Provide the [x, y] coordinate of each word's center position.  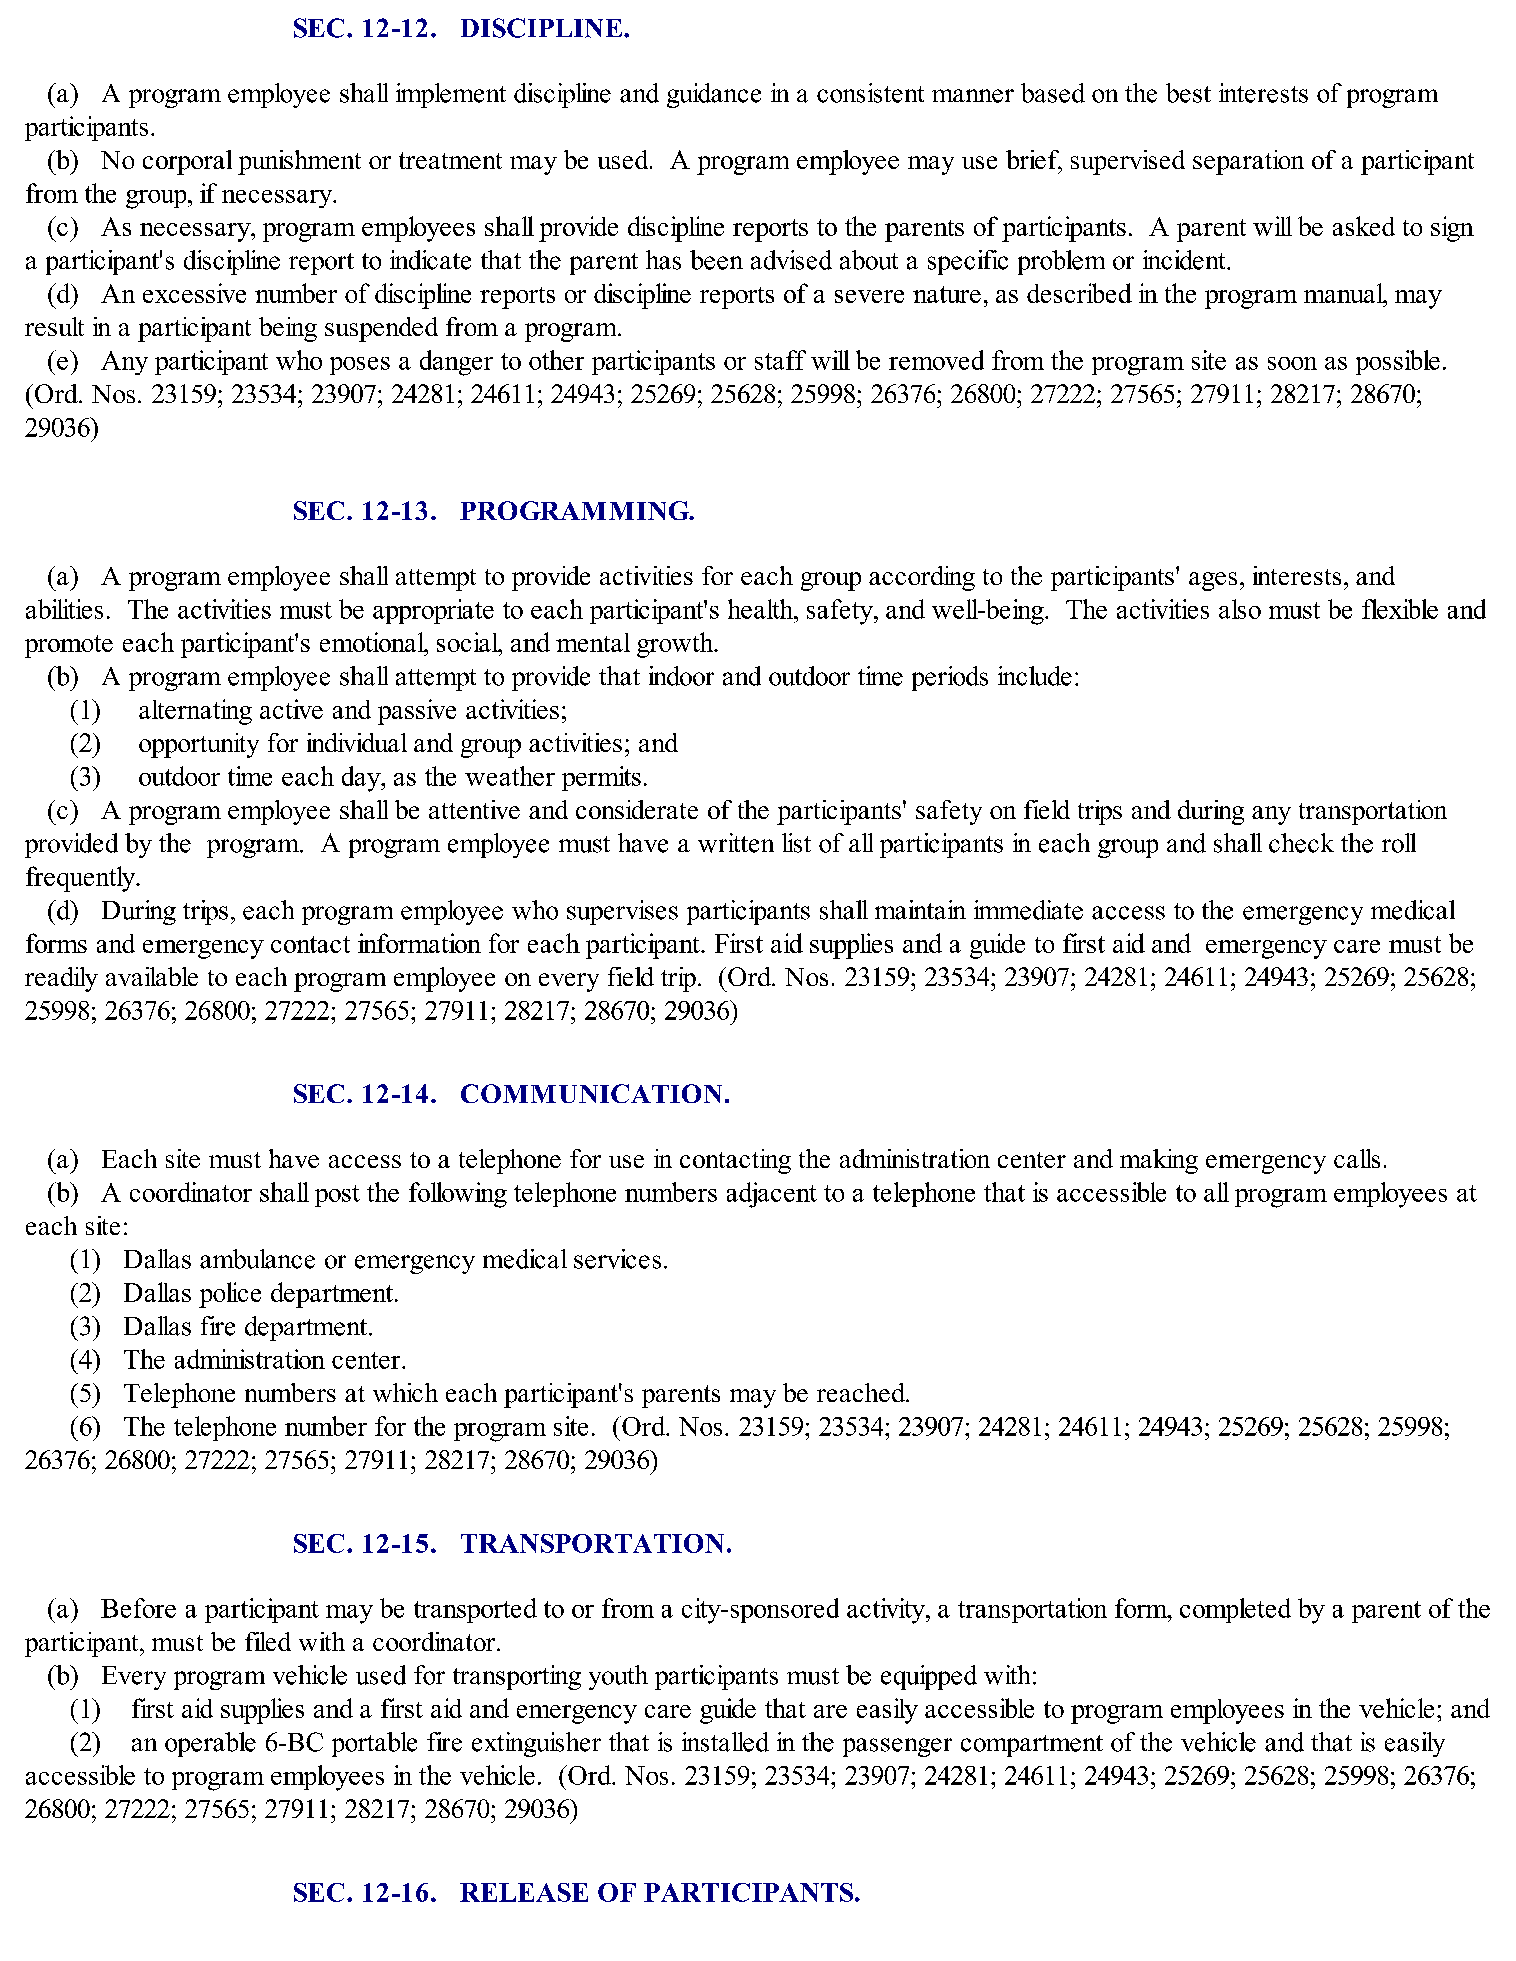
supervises [622, 912]
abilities [64, 609]
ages [1213, 581]
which [405, 1392]
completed [1235, 1610]
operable [210, 1744]
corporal [187, 162]
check [1301, 843]
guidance [714, 95]
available [152, 976]
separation [1248, 162]
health [762, 609]
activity [887, 1611]
